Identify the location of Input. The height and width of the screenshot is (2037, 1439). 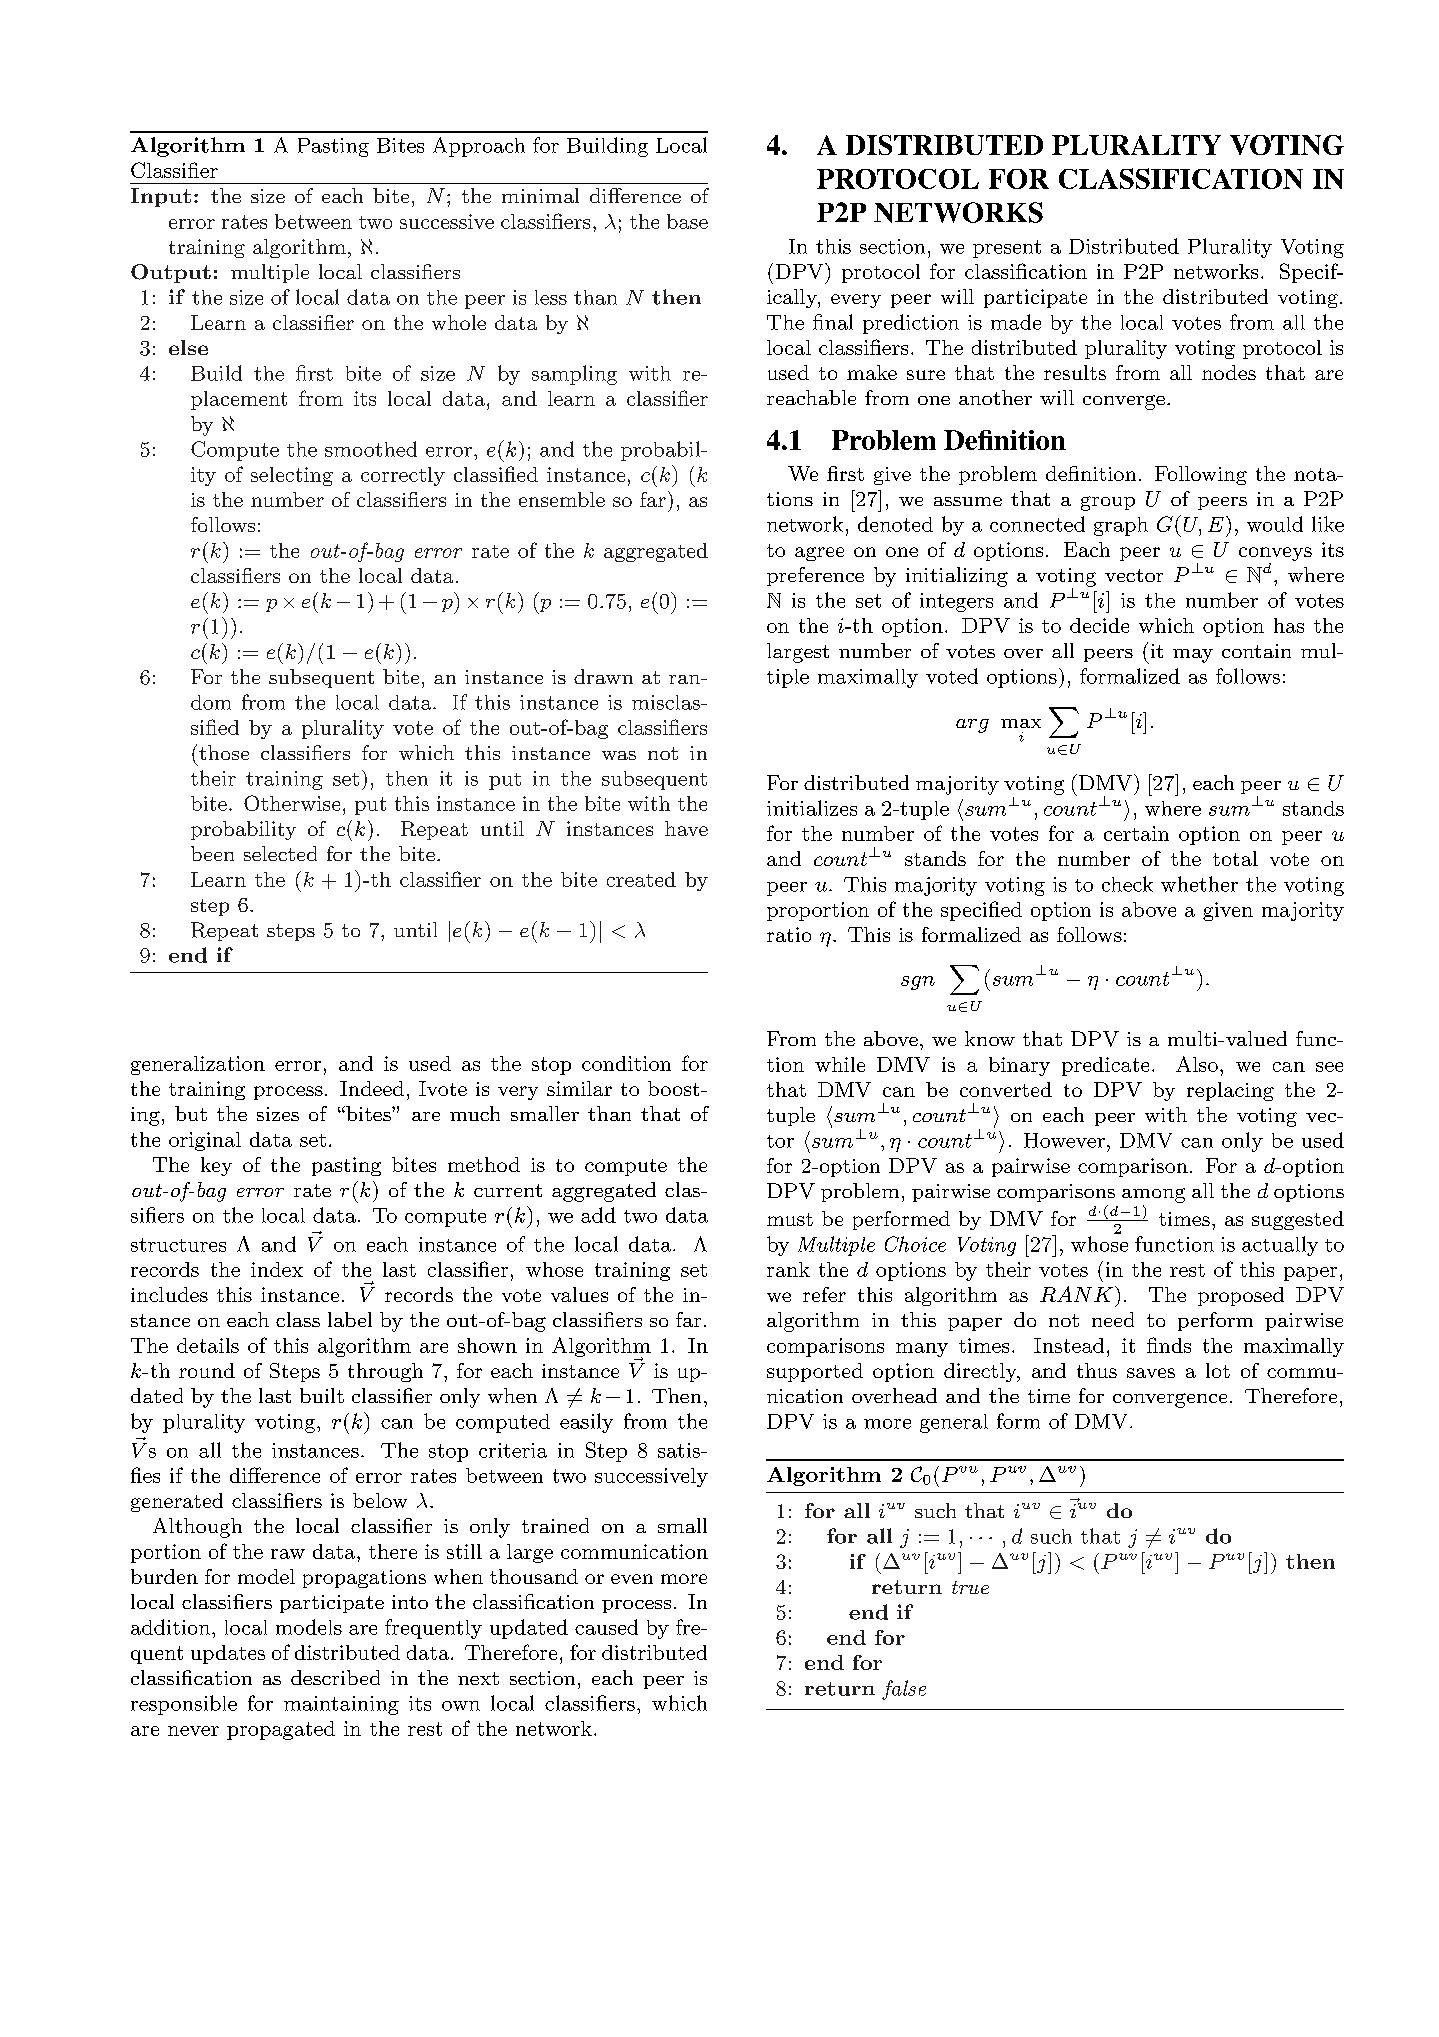
(161, 197).
